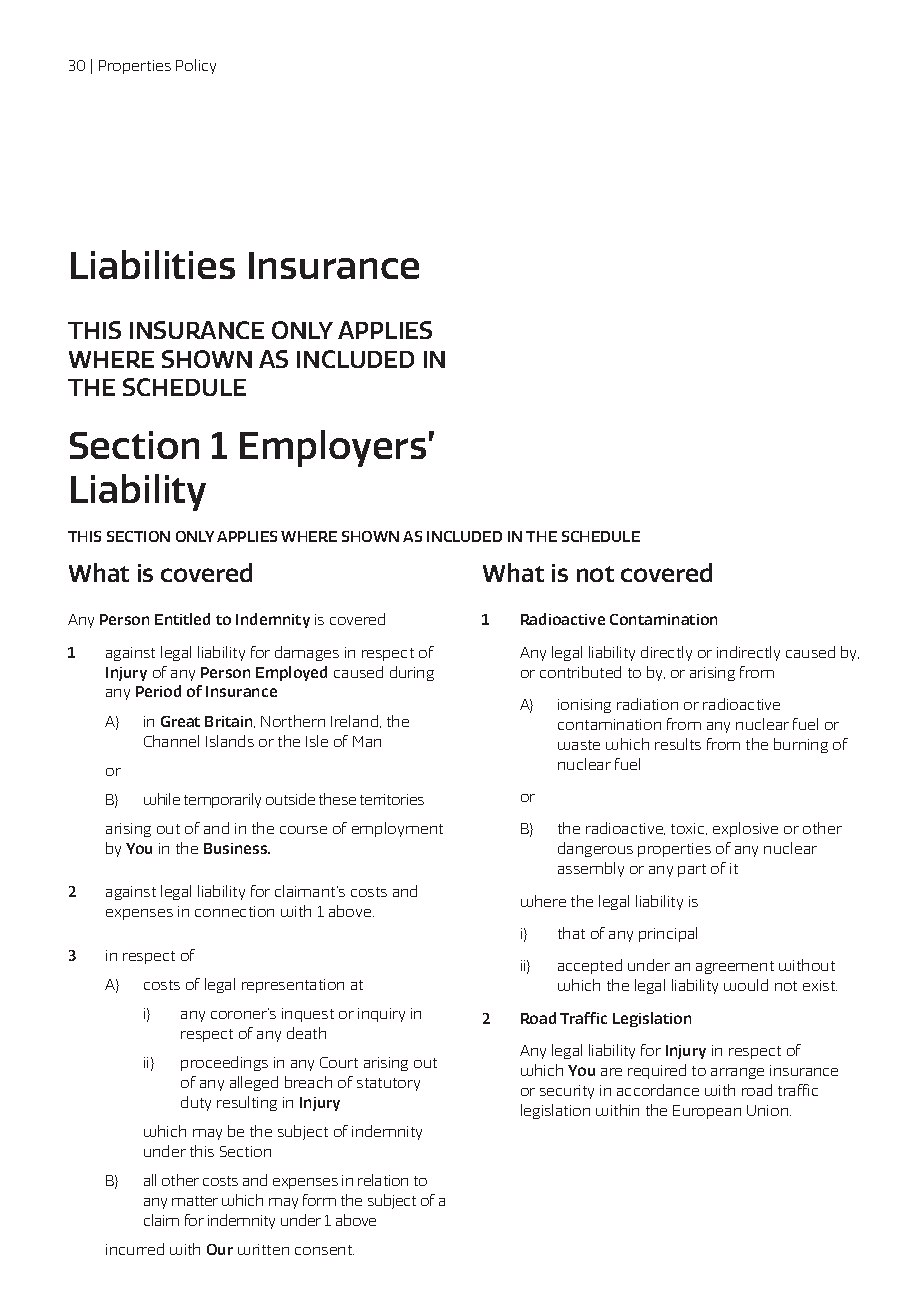 The width and height of the document is (924, 1314). I want to click on results, so click(678, 744).
